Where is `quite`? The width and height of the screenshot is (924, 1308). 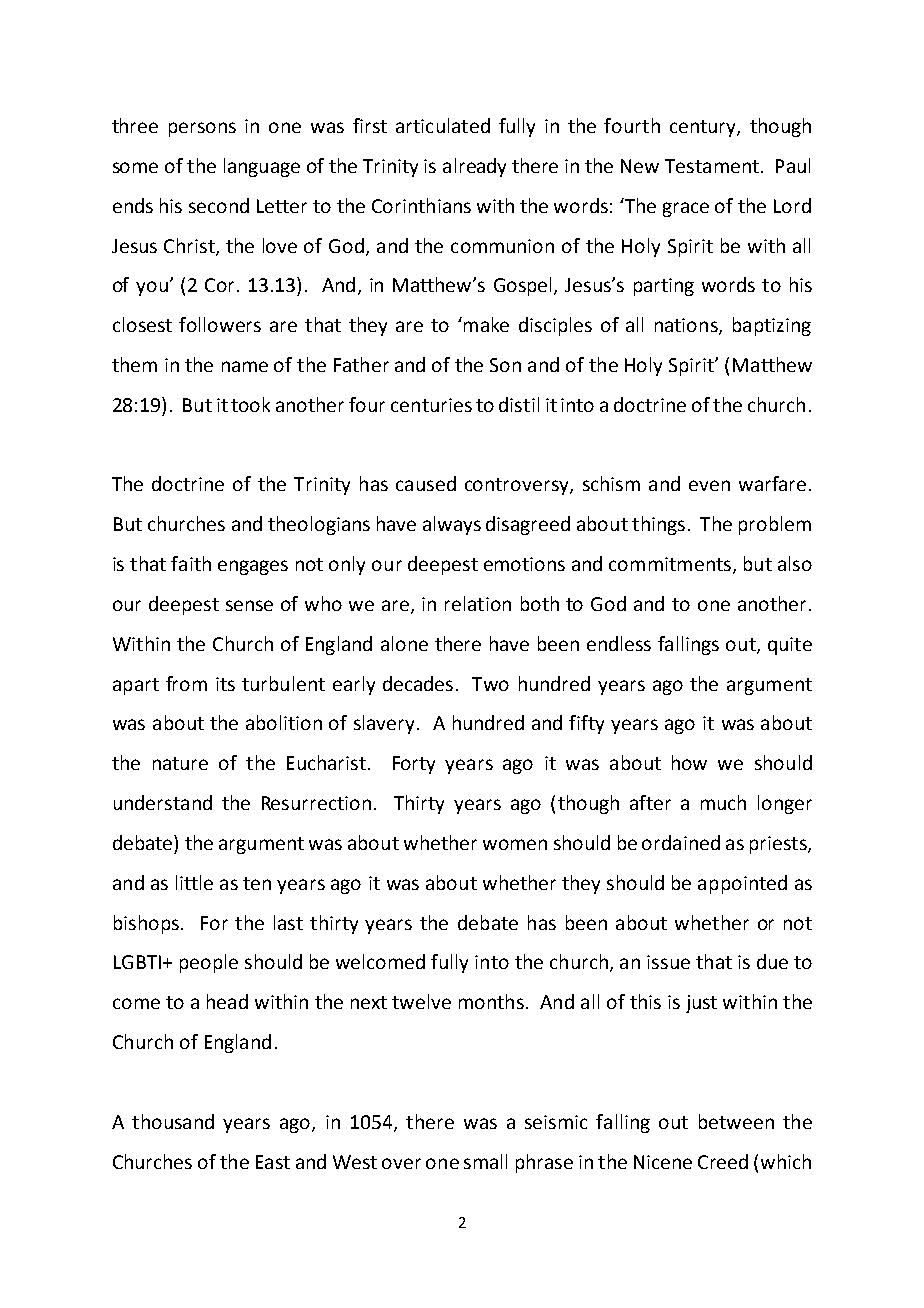 quite is located at coordinates (790, 646).
